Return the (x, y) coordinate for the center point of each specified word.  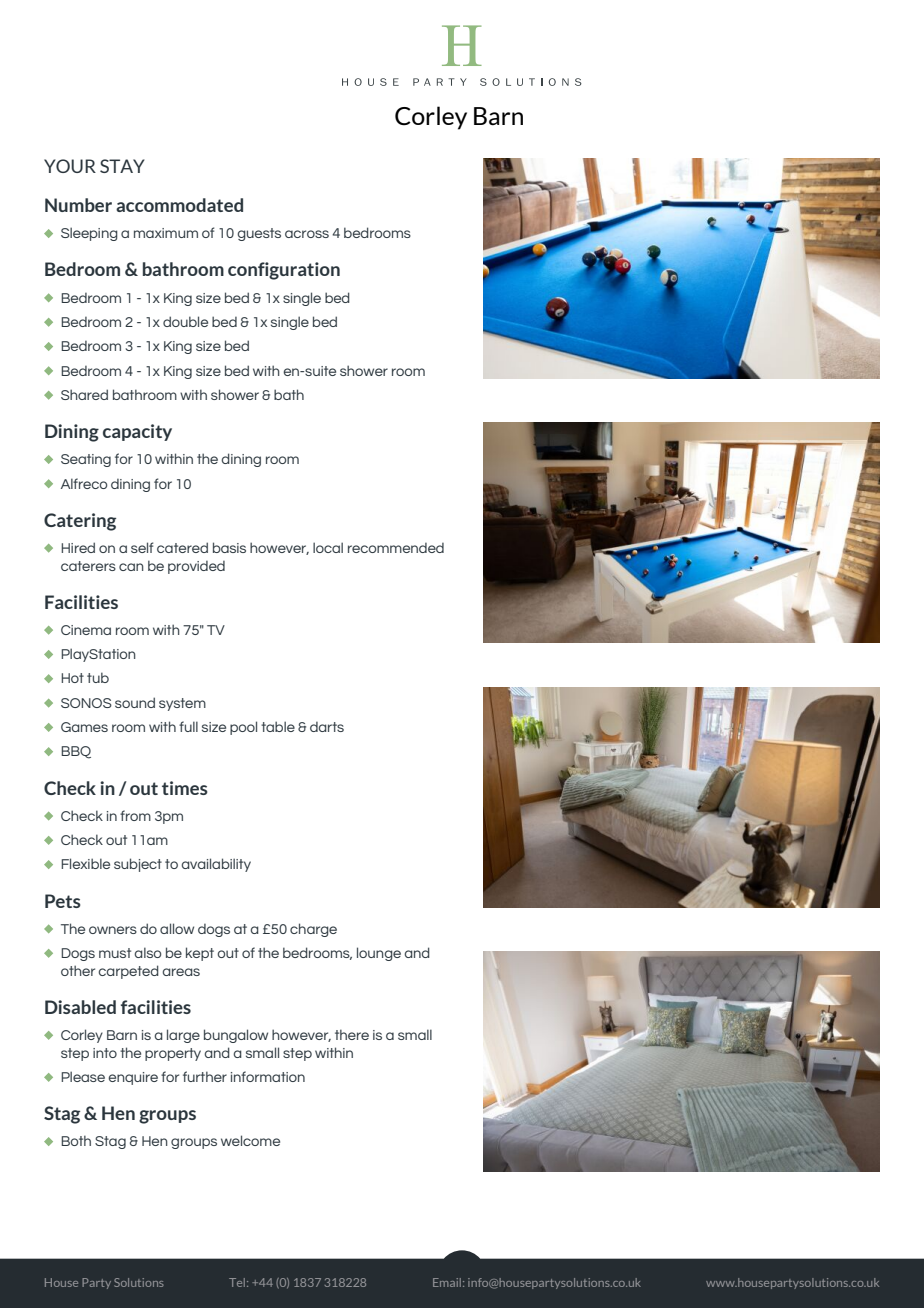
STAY (122, 166)
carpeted (128, 972)
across (307, 234)
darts (327, 727)
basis (229, 547)
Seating (86, 460)
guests (259, 234)
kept (200, 954)
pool (243, 728)
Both (76, 1140)
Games (84, 727)
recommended (396, 548)
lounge (379, 954)
